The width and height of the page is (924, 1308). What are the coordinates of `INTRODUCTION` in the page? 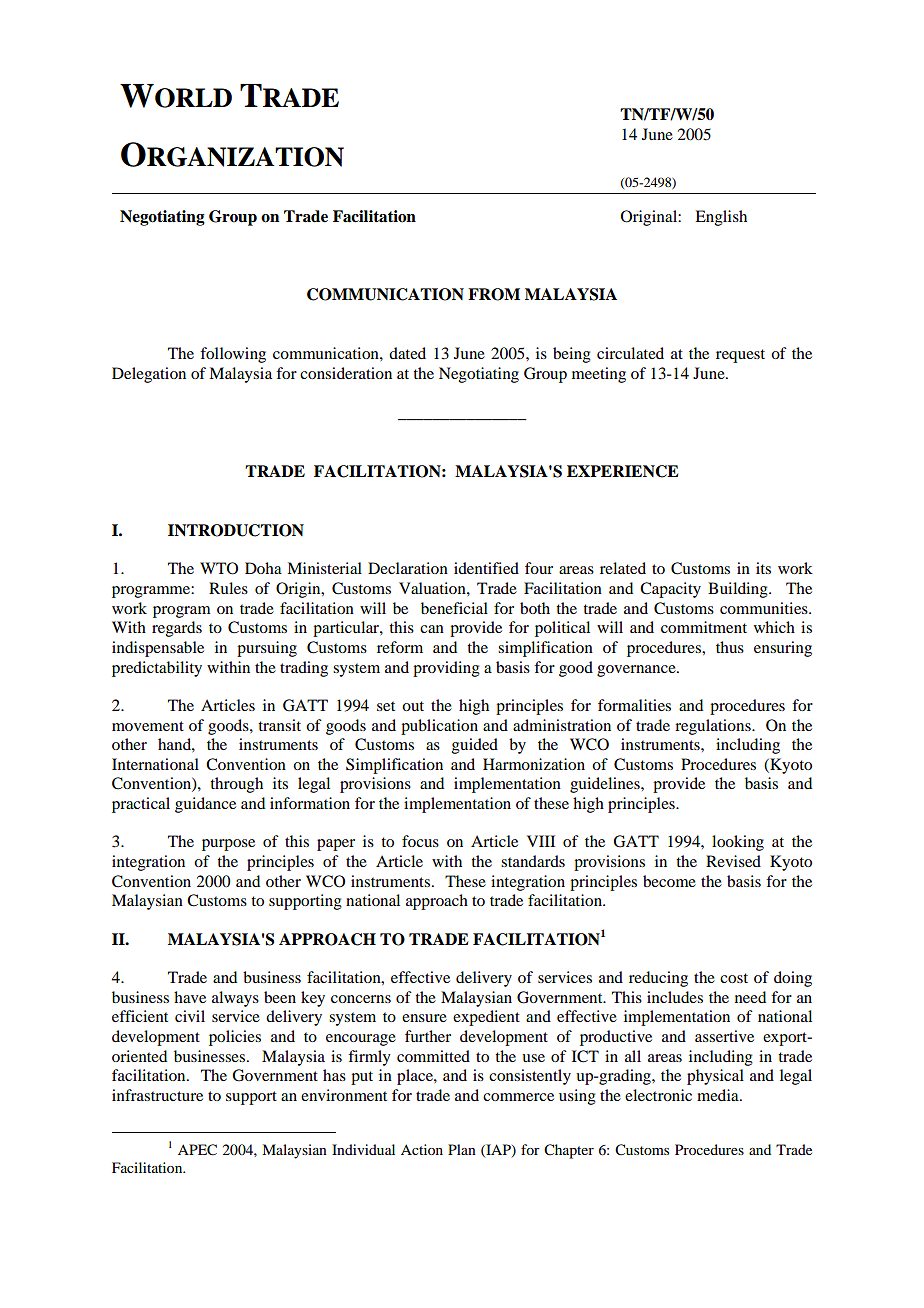 It's located at (236, 530).
